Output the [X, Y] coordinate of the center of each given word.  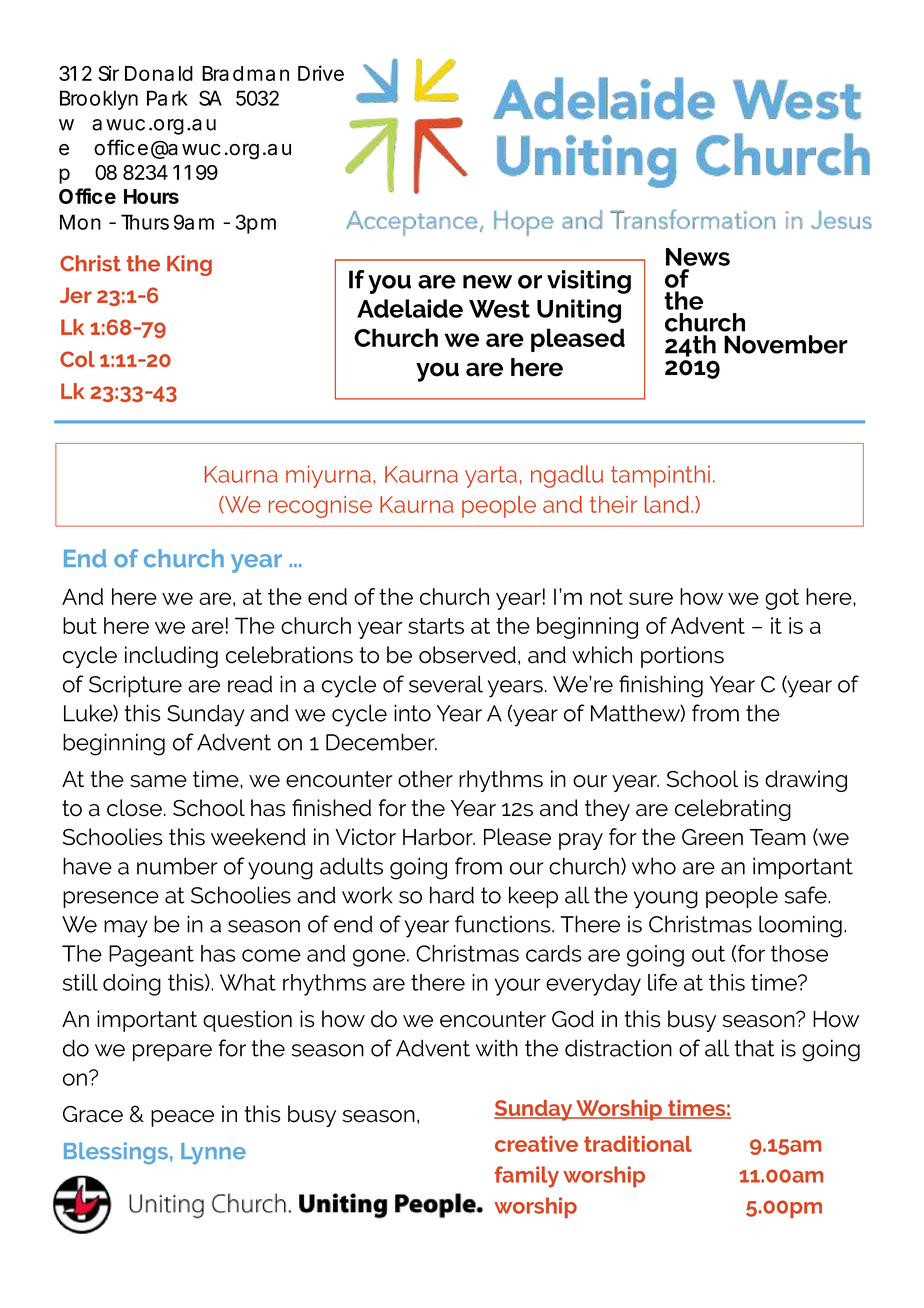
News [698, 257]
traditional [638, 1144]
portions [682, 657]
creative [536, 1144]
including [171, 657]
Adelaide [410, 308]
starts [436, 626]
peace [182, 1118]
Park [167, 98]
